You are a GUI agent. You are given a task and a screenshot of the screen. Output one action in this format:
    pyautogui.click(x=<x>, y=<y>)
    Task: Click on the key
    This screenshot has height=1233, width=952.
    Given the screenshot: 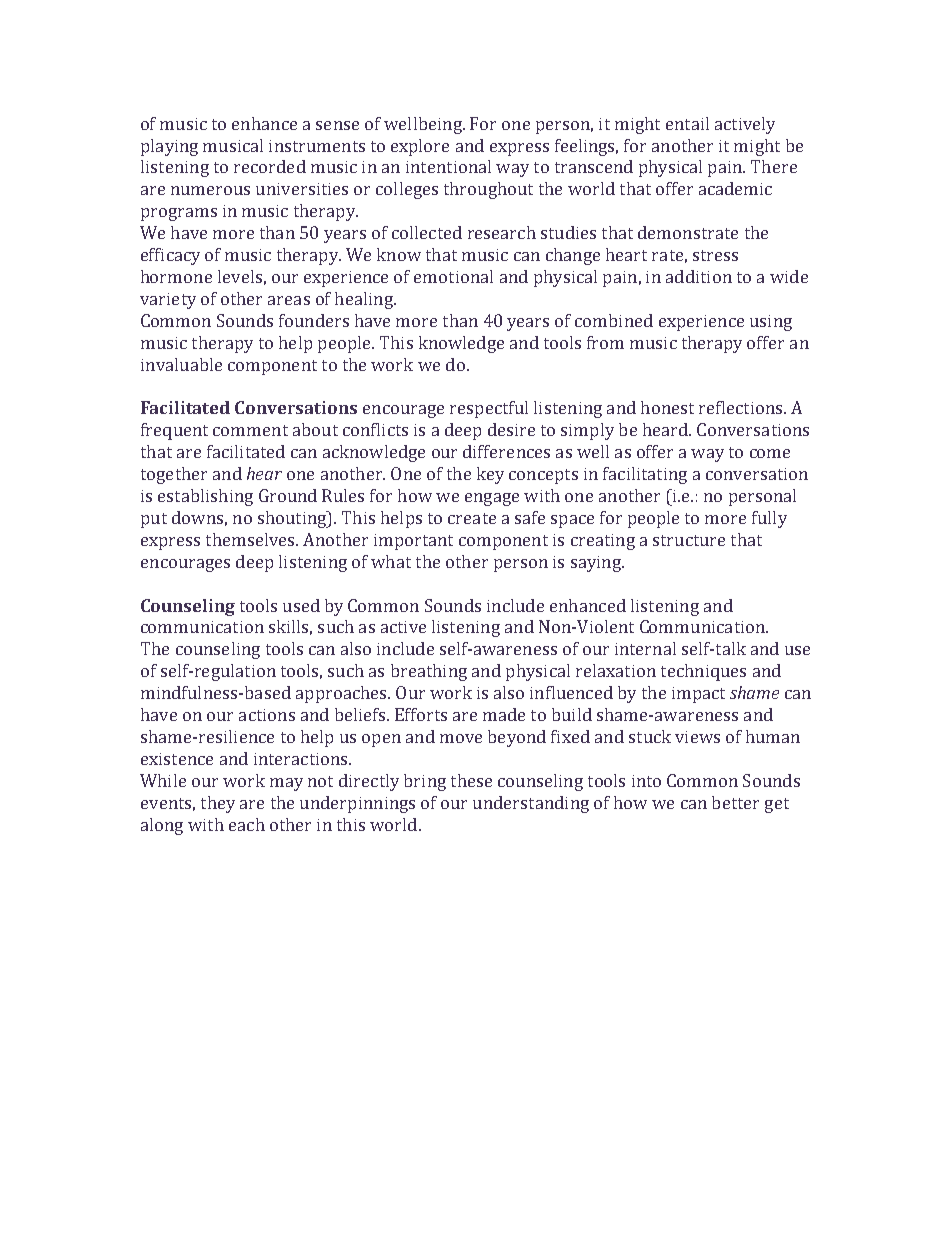 What is the action you would take?
    pyautogui.click(x=490, y=475)
